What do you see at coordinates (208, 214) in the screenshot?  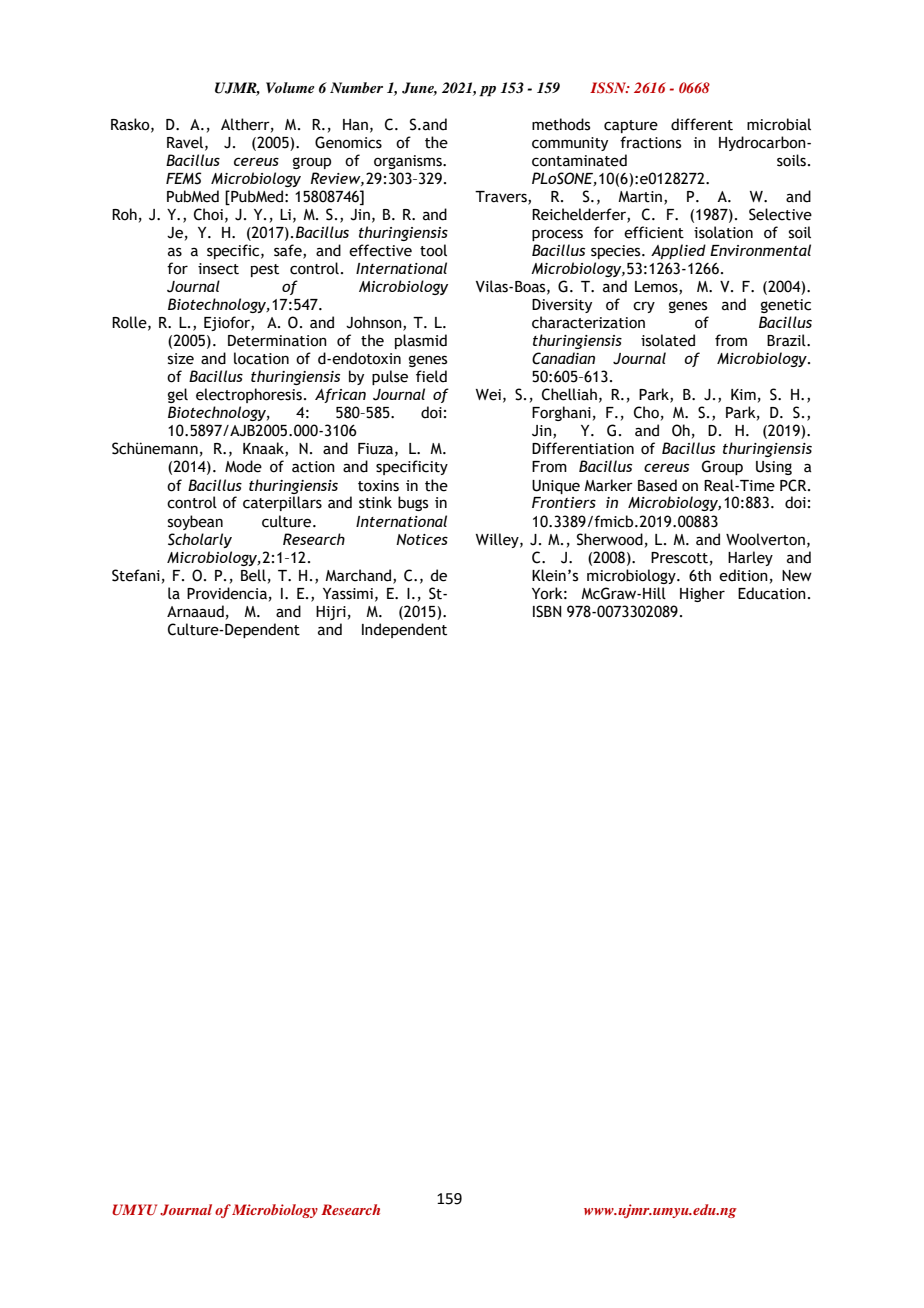 I see `Choi` at bounding box center [208, 214].
